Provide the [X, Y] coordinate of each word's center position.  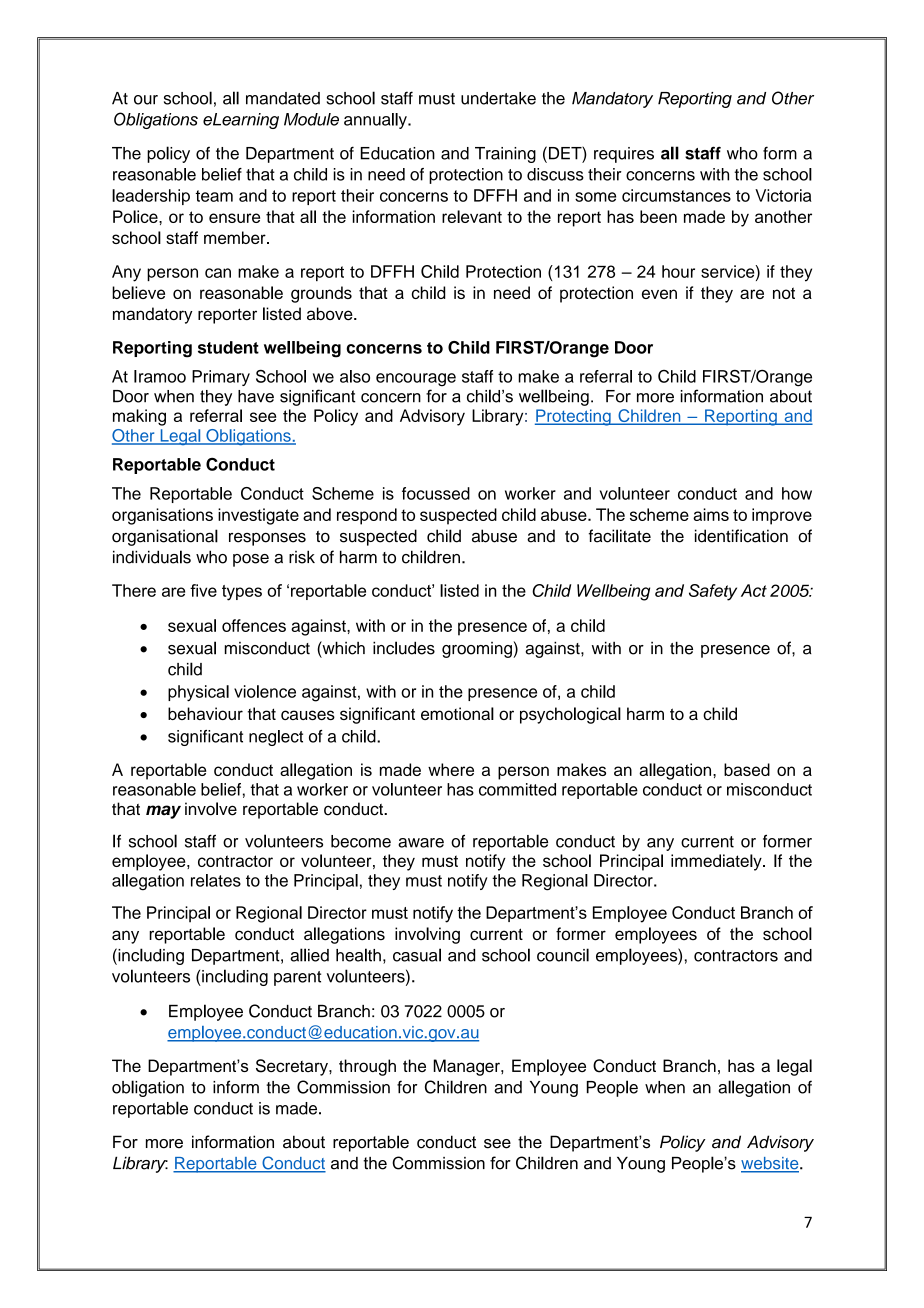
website [771, 1164]
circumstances [676, 195]
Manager [467, 1067]
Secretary [293, 1067]
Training [505, 155]
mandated [283, 98]
